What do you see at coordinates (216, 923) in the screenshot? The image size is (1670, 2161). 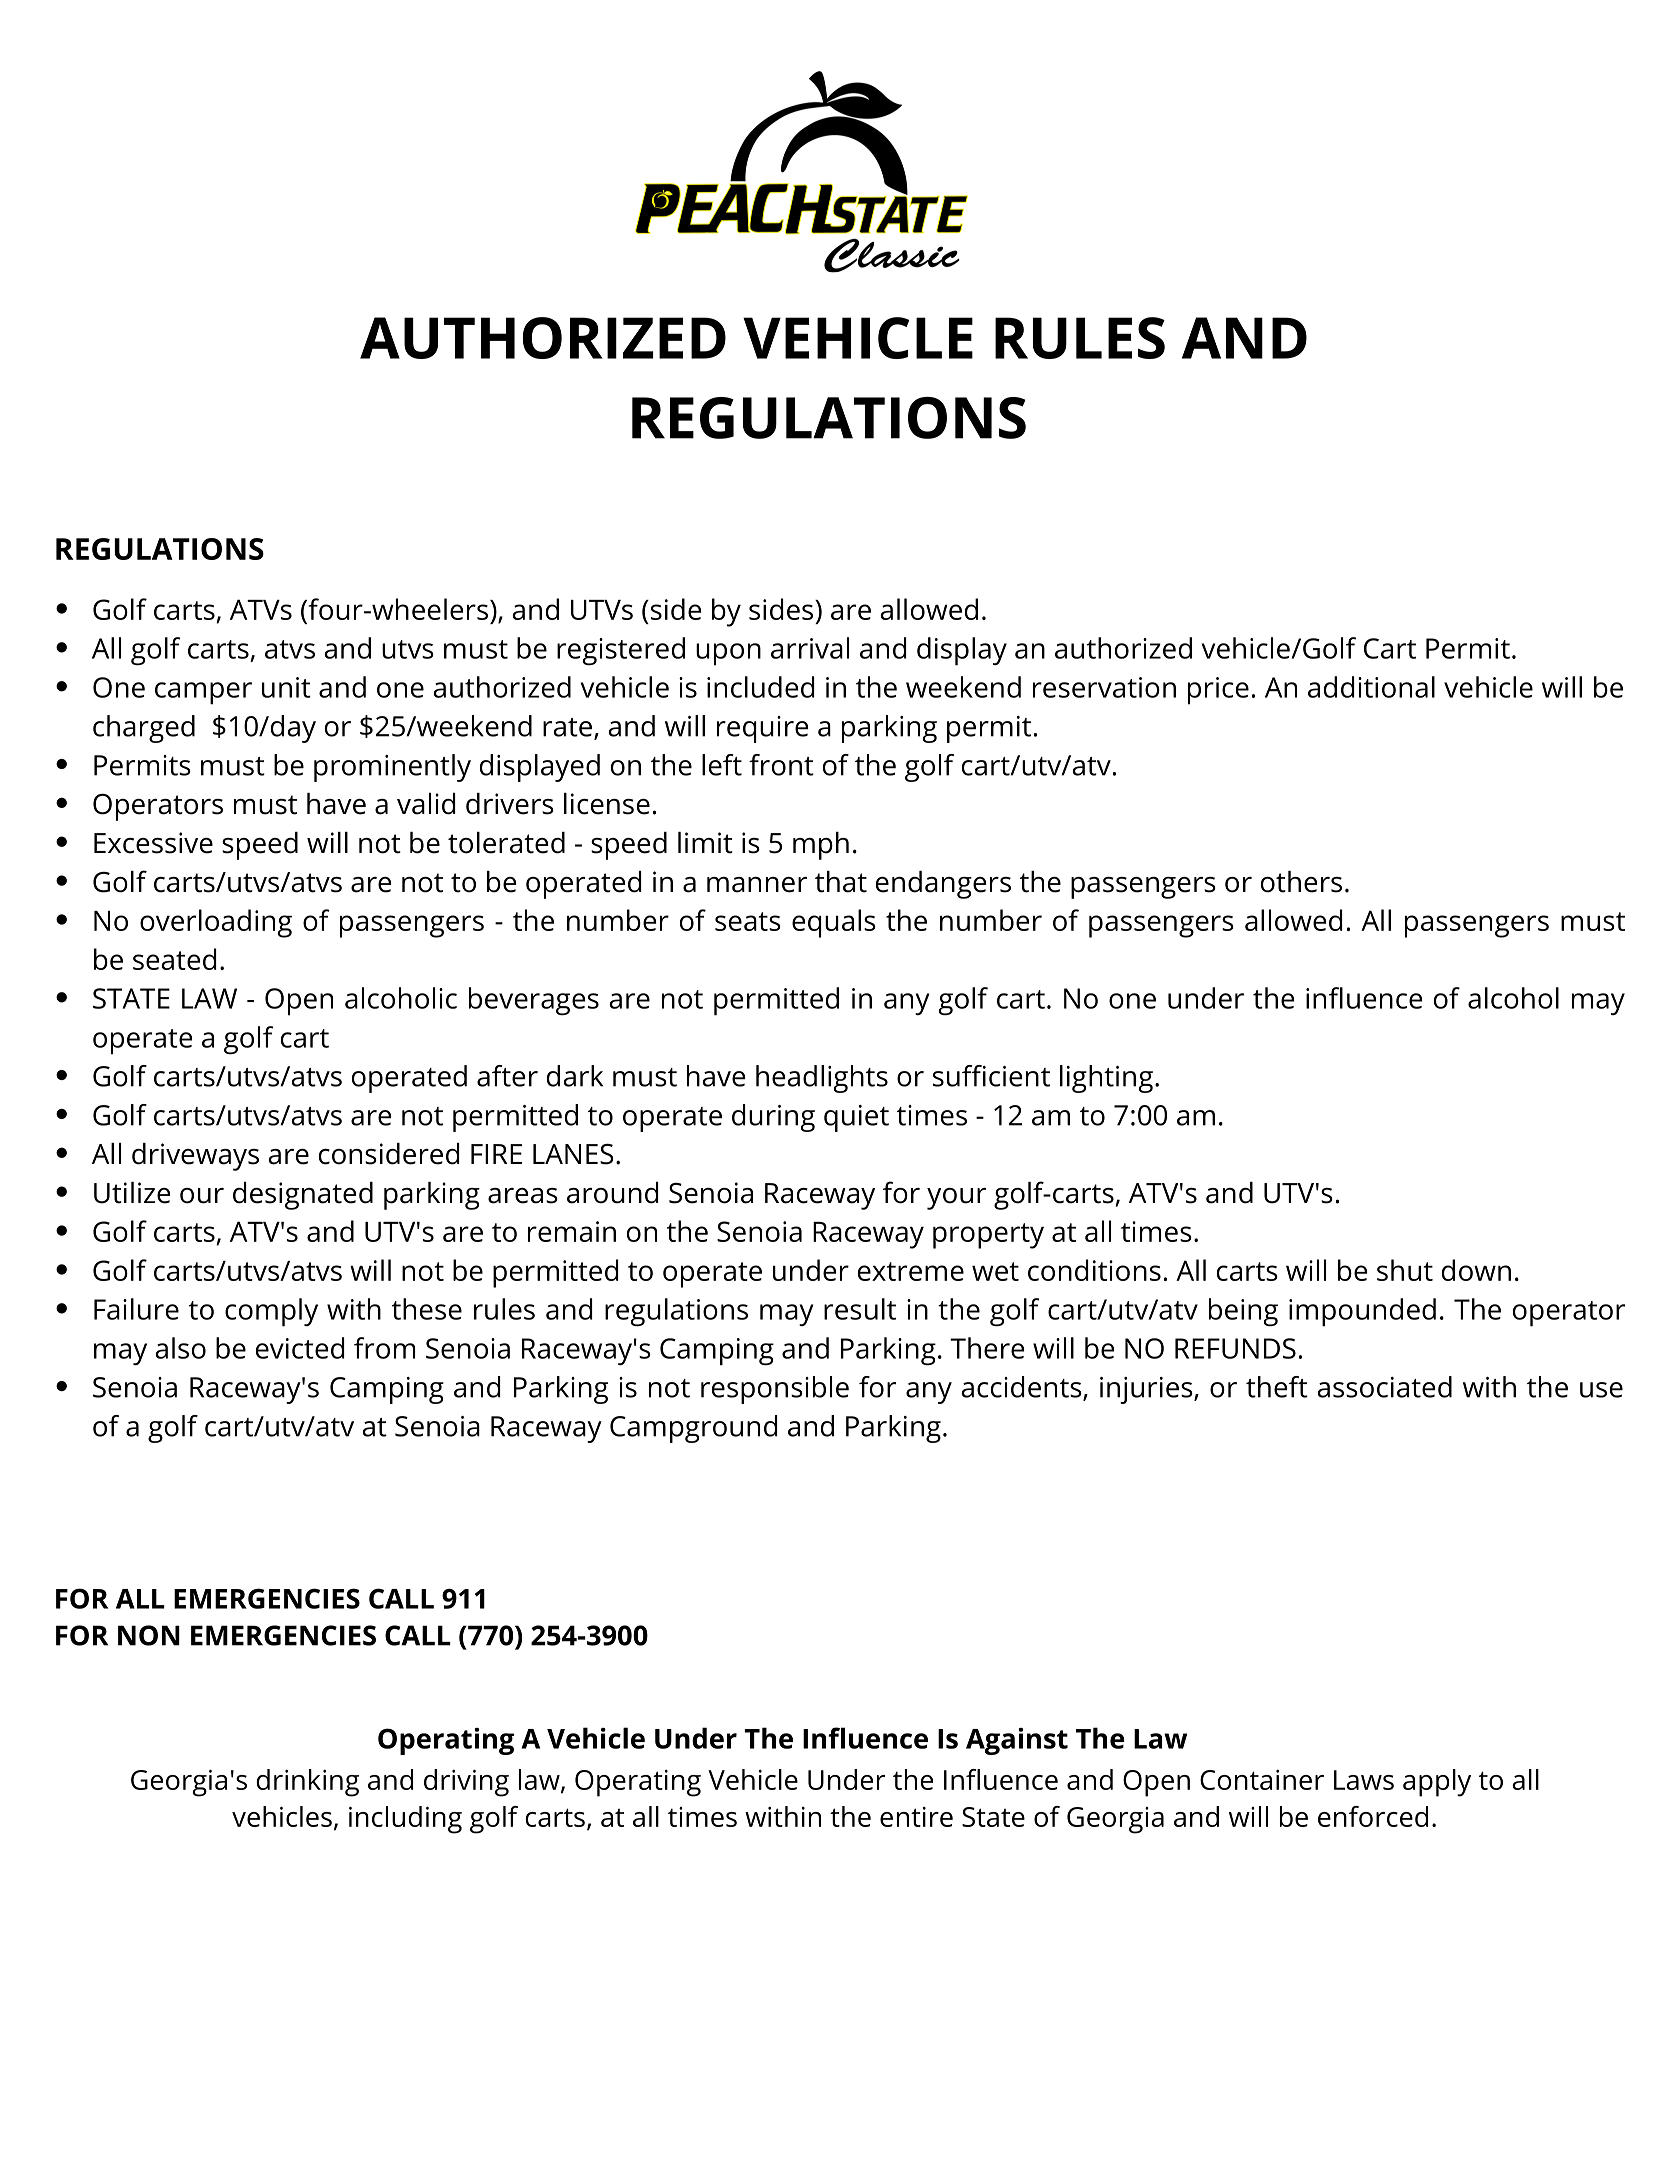 I see `overloading` at bounding box center [216, 923].
